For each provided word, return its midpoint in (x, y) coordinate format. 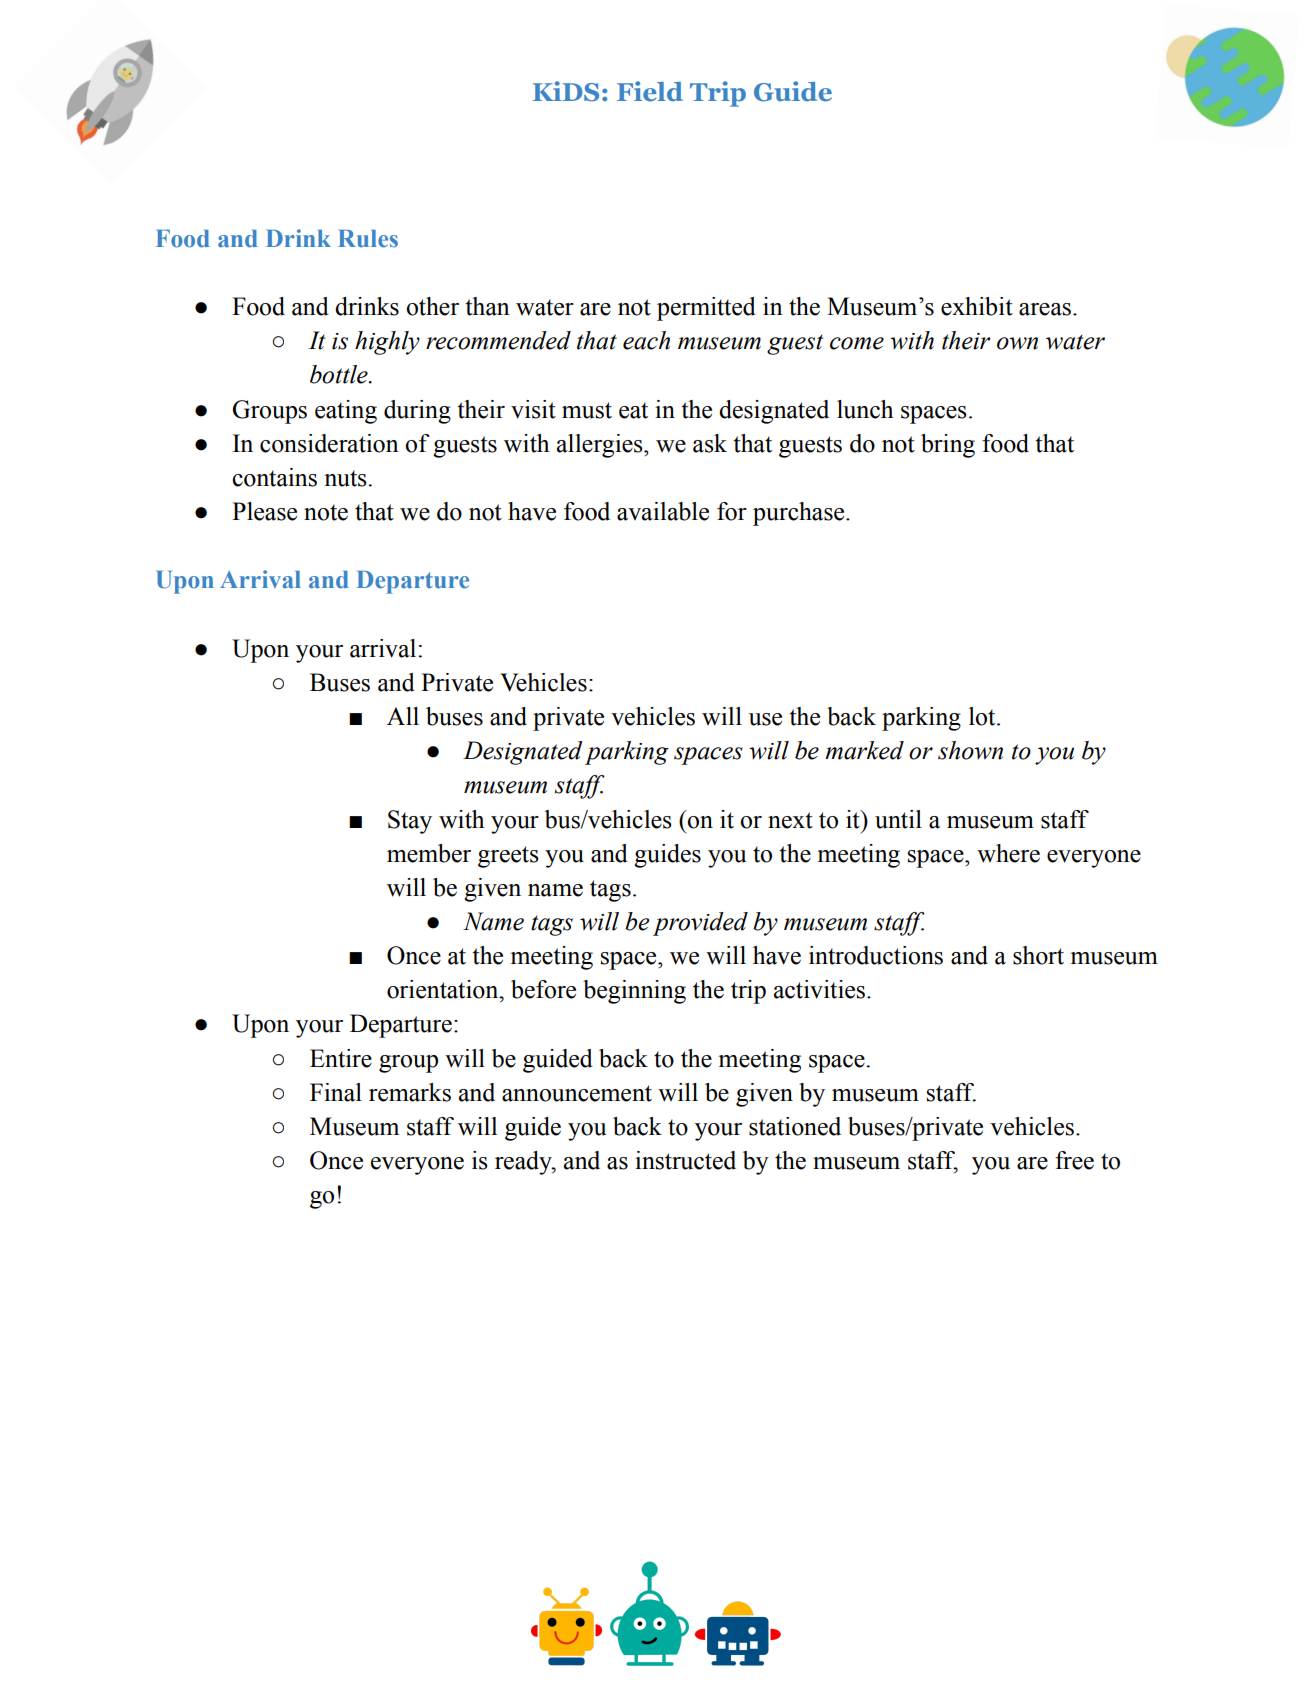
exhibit (977, 306)
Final (336, 1092)
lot (983, 716)
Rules (368, 239)
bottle (340, 374)
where (1008, 853)
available (663, 511)
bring (948, 446)
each (646, 340)
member (429, 853)
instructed (685, 1160)
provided (700, 924)
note (326, 512)
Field (650, 91)
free (1074, 1160)
